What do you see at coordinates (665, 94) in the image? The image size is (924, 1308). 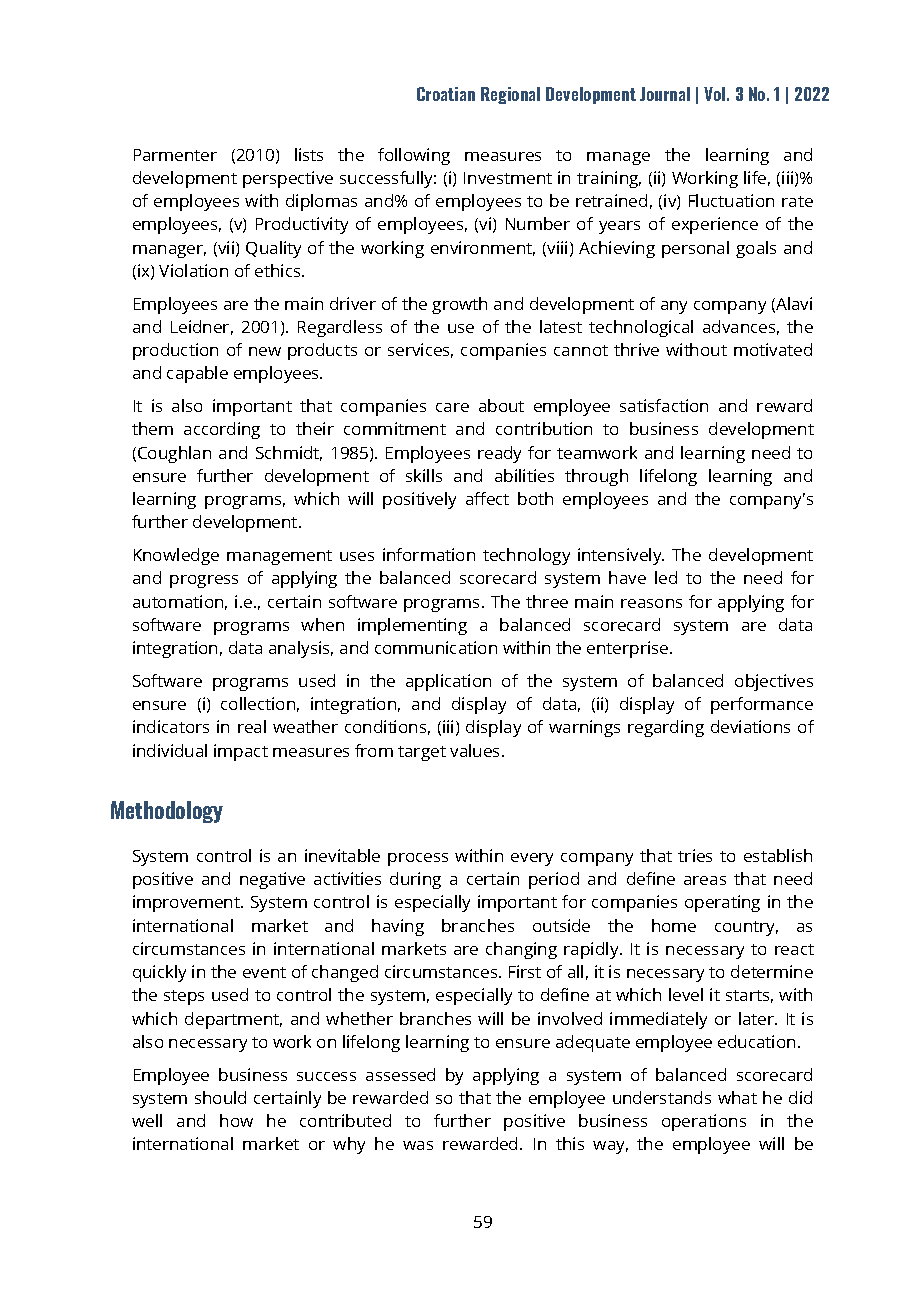 I see `Journal` at bounding box center [665, 94].
